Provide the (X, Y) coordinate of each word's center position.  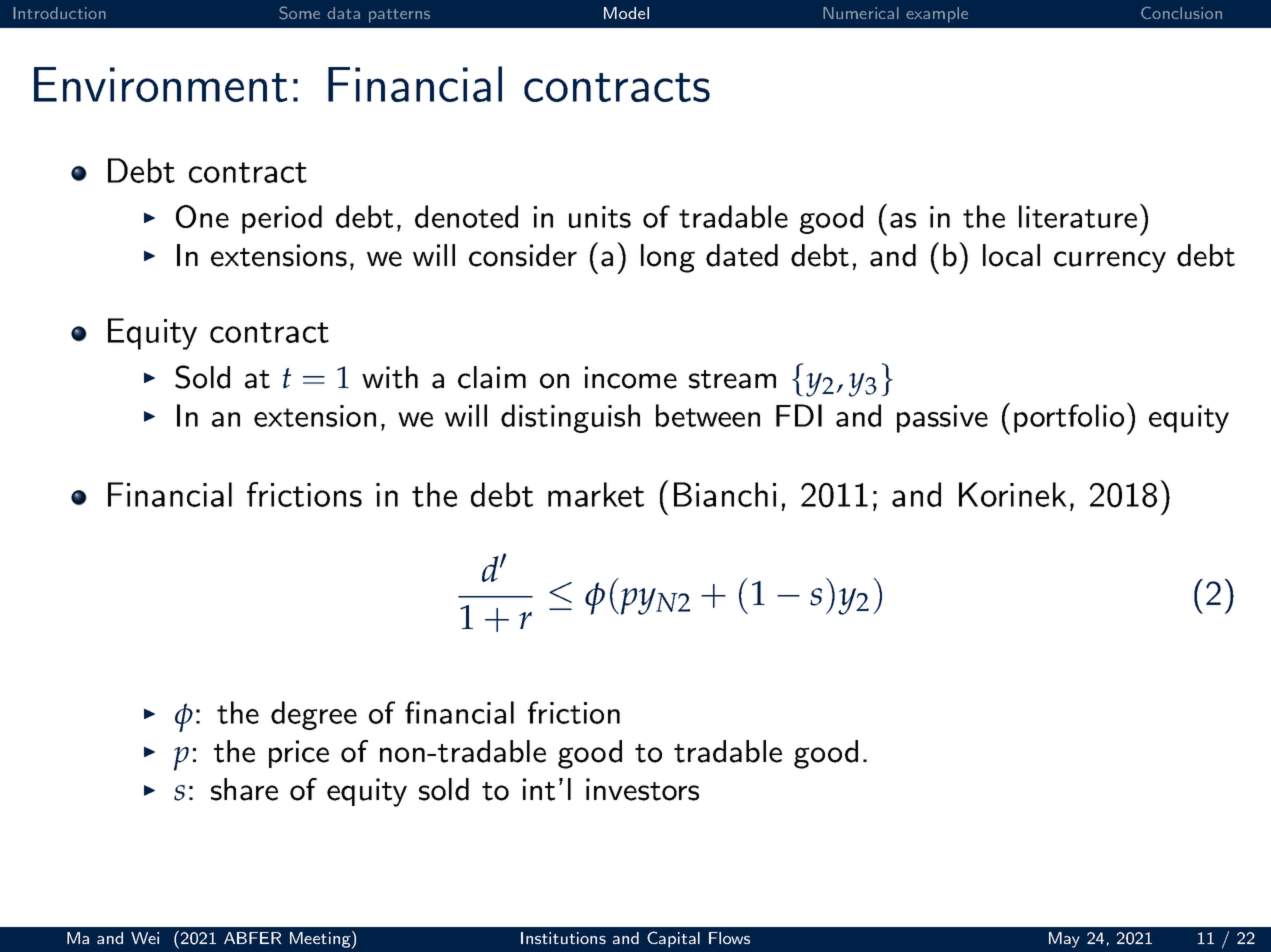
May (1064, 940)
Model (626, 13)
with (390, 377)
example (937, 15)
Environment (161, 84)
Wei (145, 938)
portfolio (1069, 418)
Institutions (563, 938)
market (596, 494)
